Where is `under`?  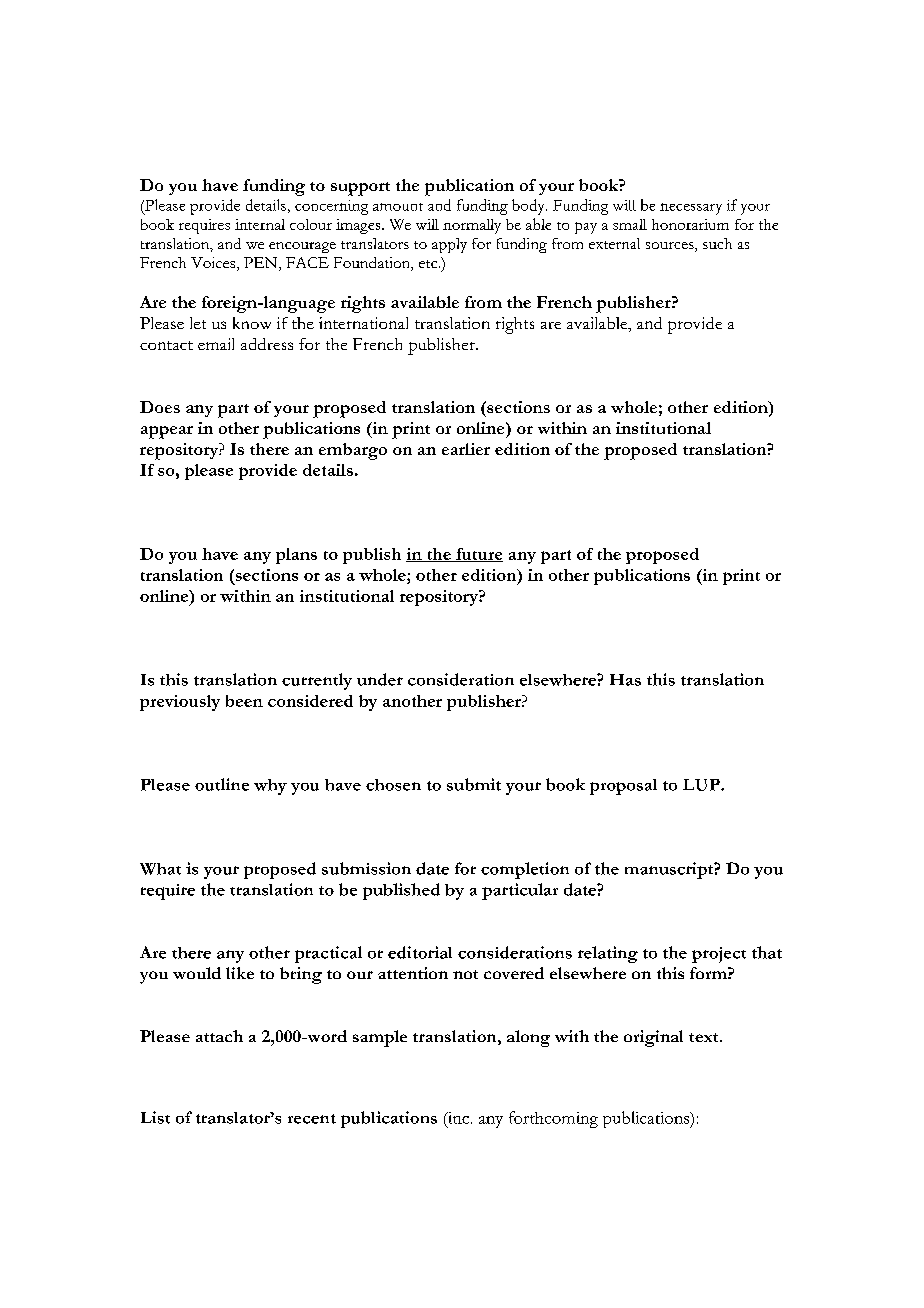 under is located at coordinates (380, 679).
